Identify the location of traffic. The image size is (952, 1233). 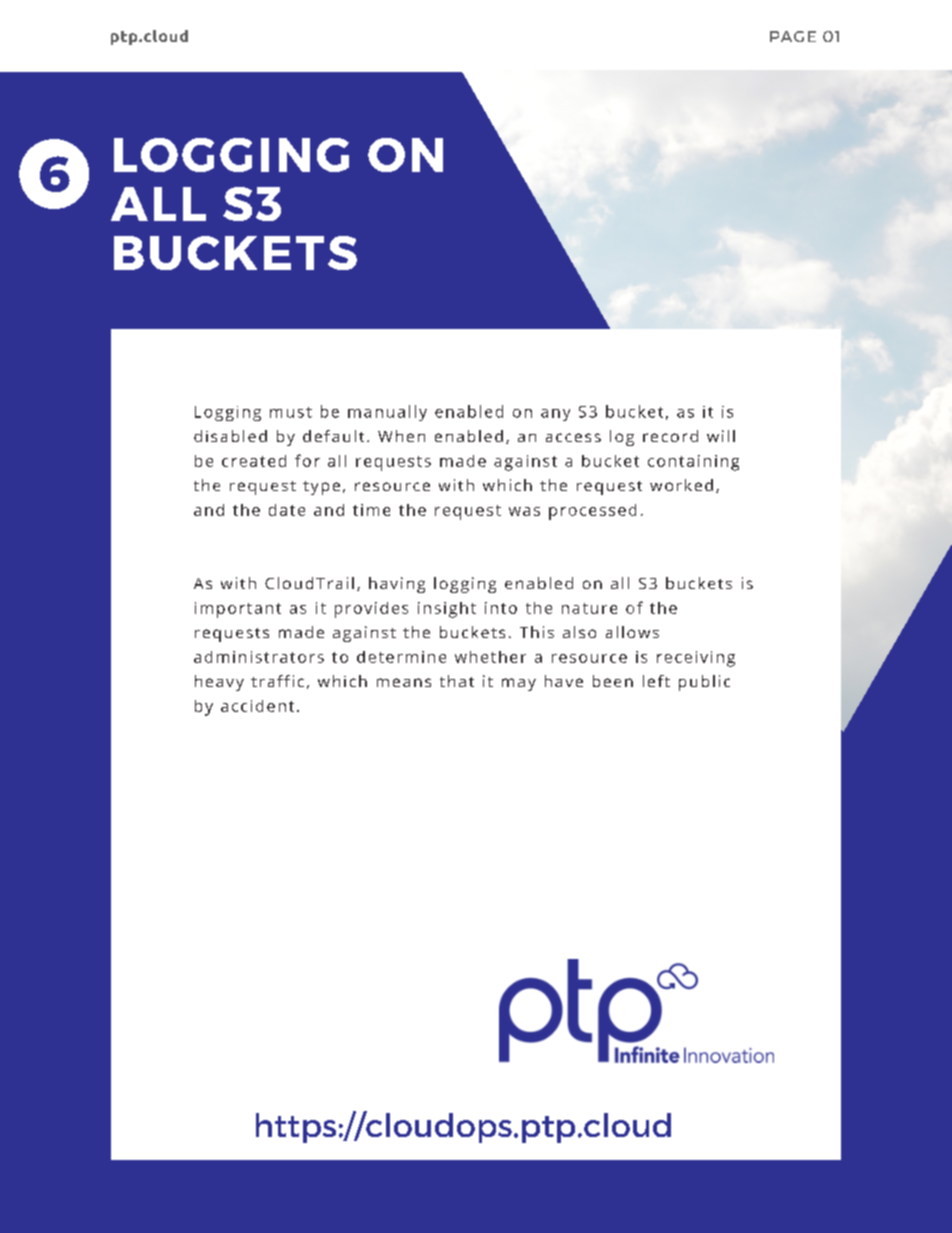
(277, 681).
